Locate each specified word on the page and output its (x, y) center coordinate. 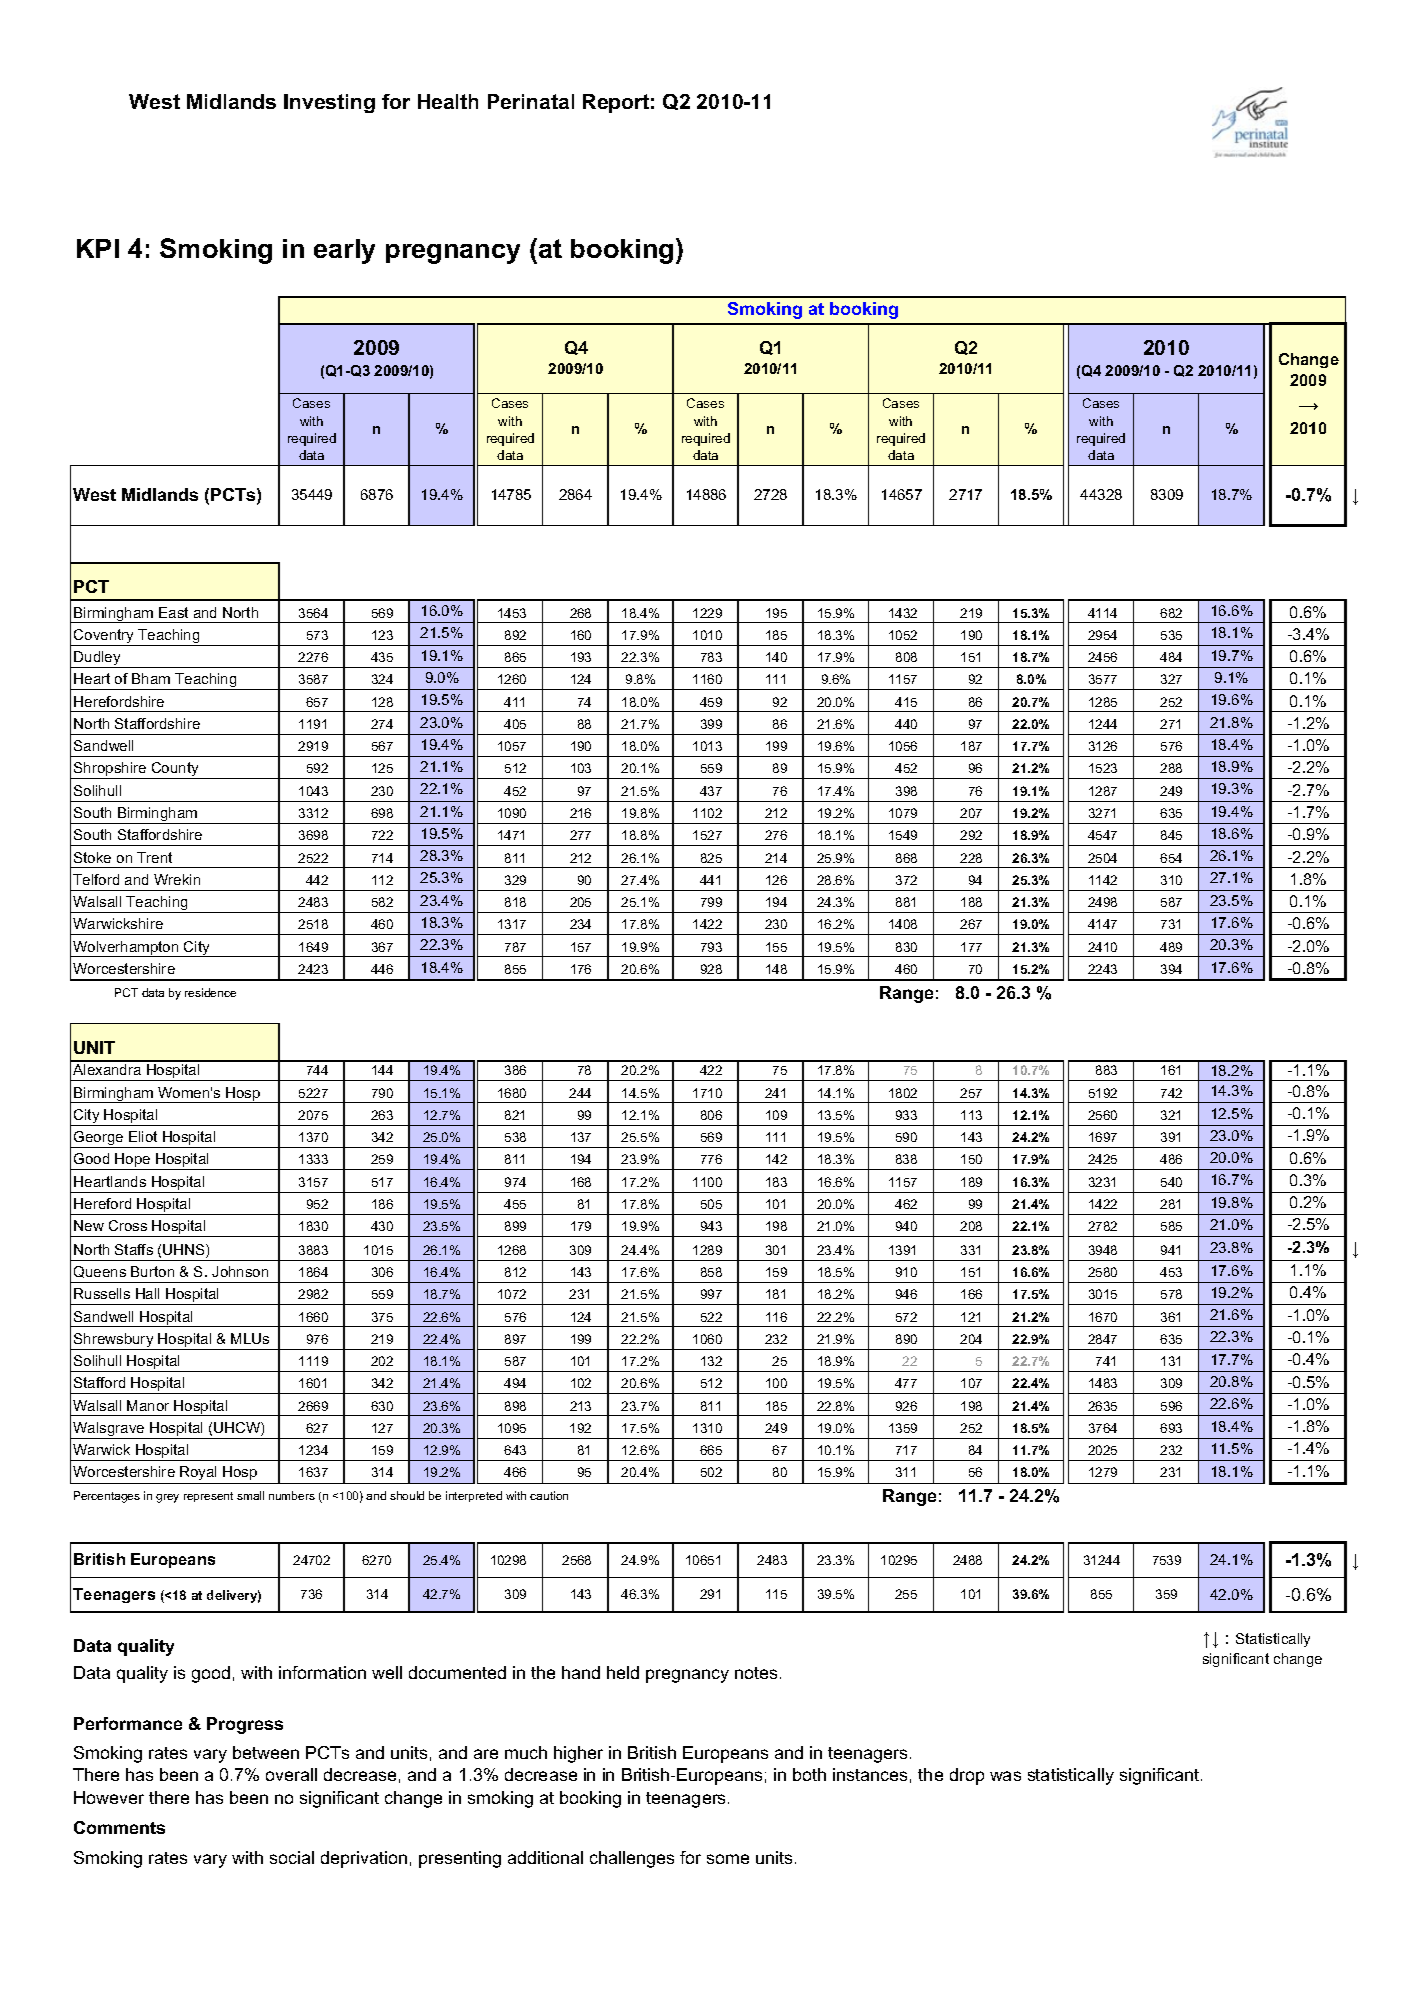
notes (758, 1673)
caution (549, 1495)
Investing (329, 103)
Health (448, 101)
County (175, 770)
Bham (151, 678)
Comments (119, 1827)
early (344, 251)
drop (967, 1776)
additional (545, 1857)
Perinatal (531, 101)
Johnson (240, 1271)
